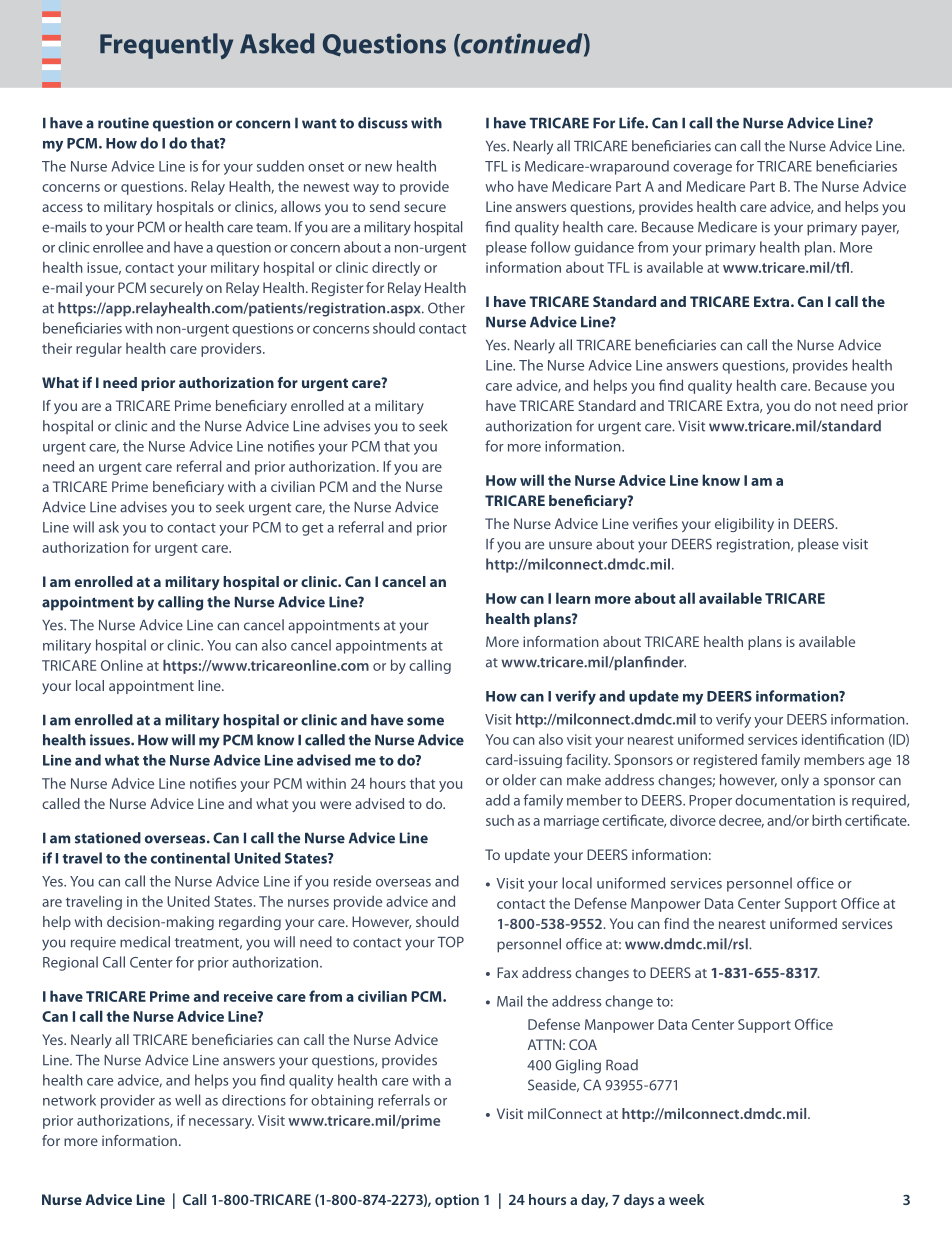  What do you see at coordinates (880, 230) in the screenshot?
I see `payer` at bounding box center [880, 230].
